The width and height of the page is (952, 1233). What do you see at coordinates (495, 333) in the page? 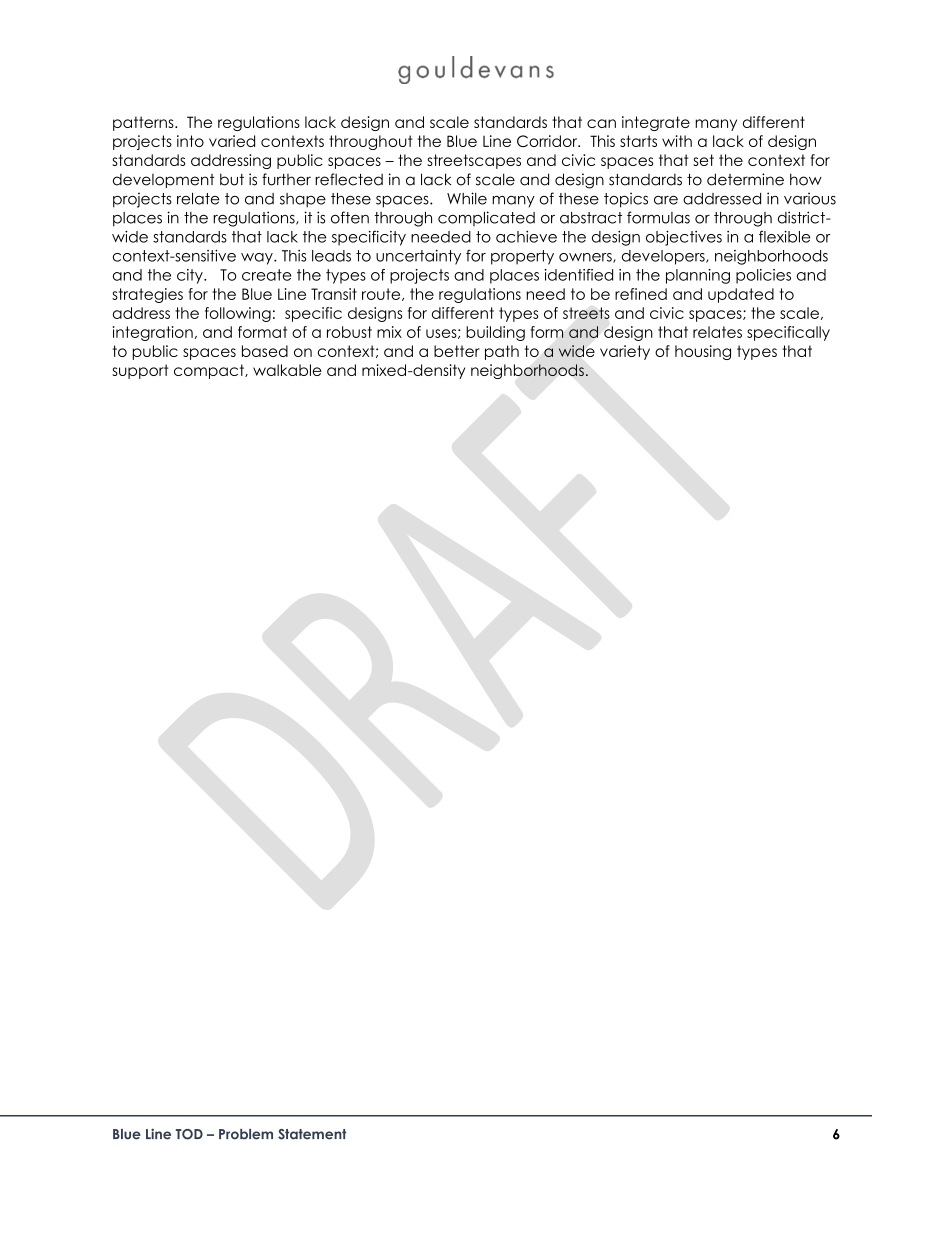
I see `building` at bounding box center [495, 333].
